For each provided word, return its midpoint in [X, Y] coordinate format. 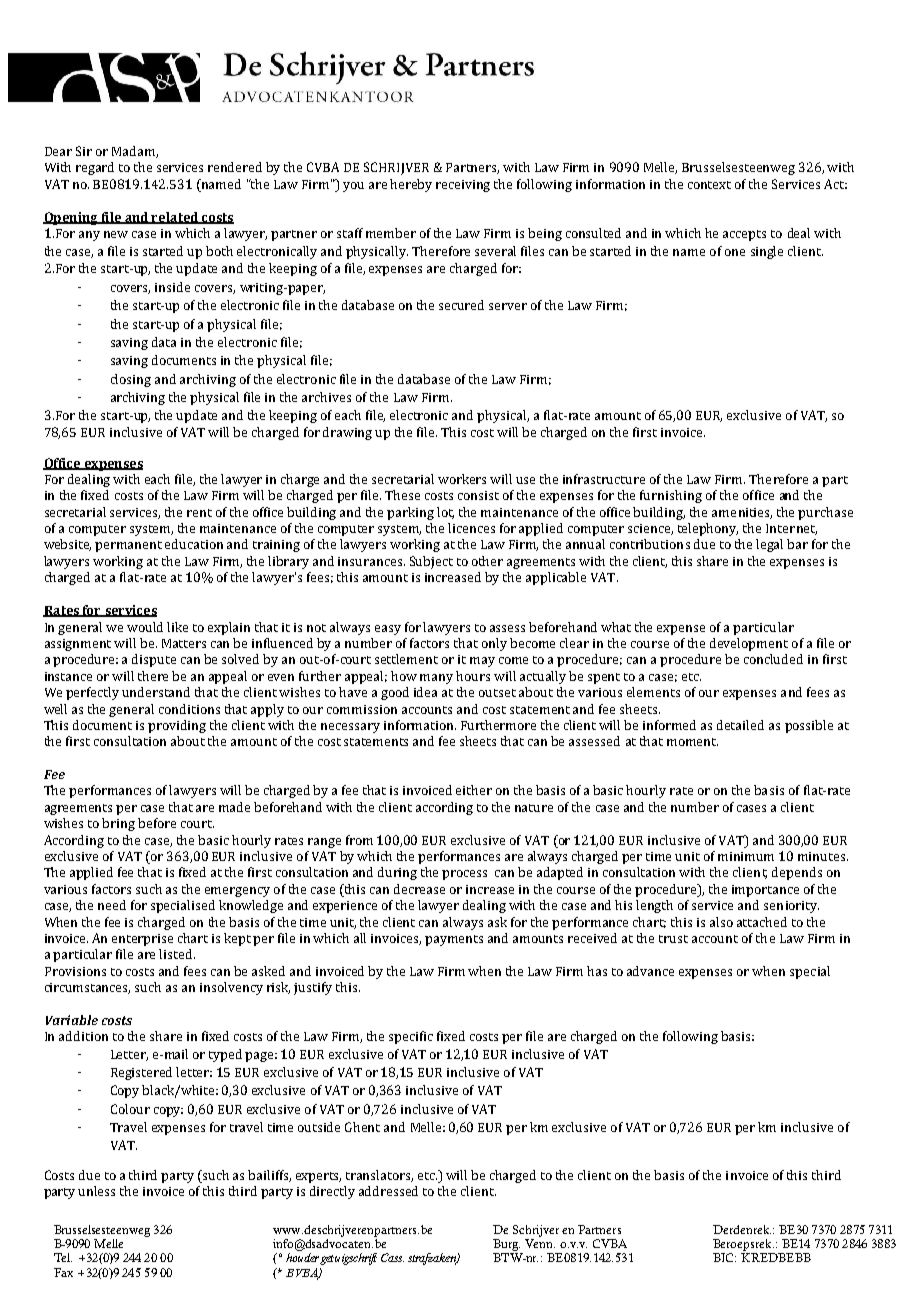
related [175, 218]
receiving [463, 186]
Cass [392, 1257]
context [709, 185]
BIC [724, 1257]
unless [96, 1191]
